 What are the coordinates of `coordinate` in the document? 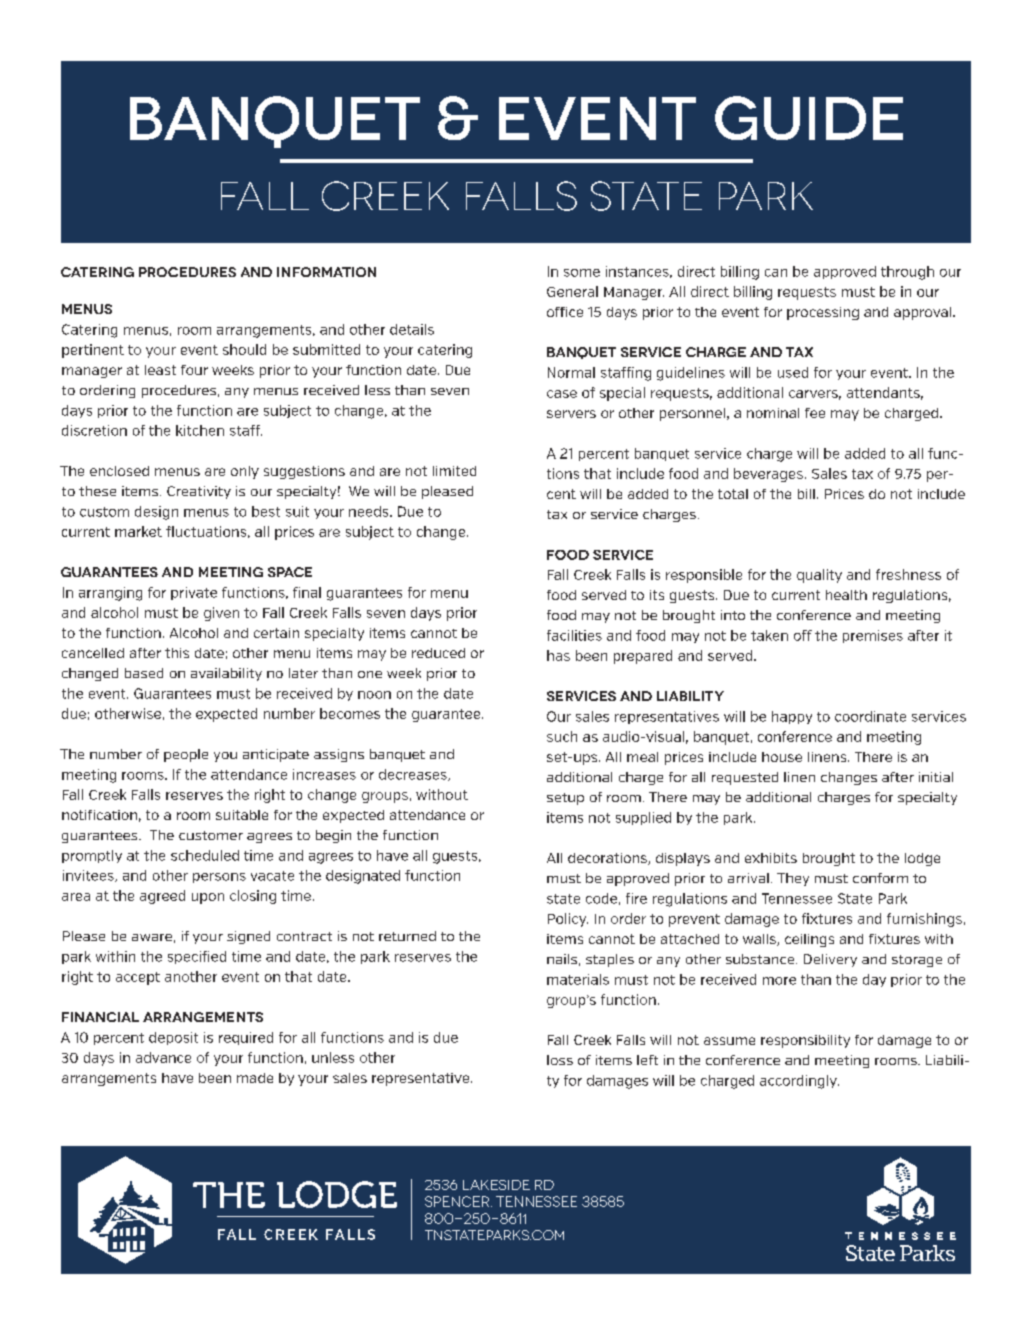 It's located at (870, 716).
